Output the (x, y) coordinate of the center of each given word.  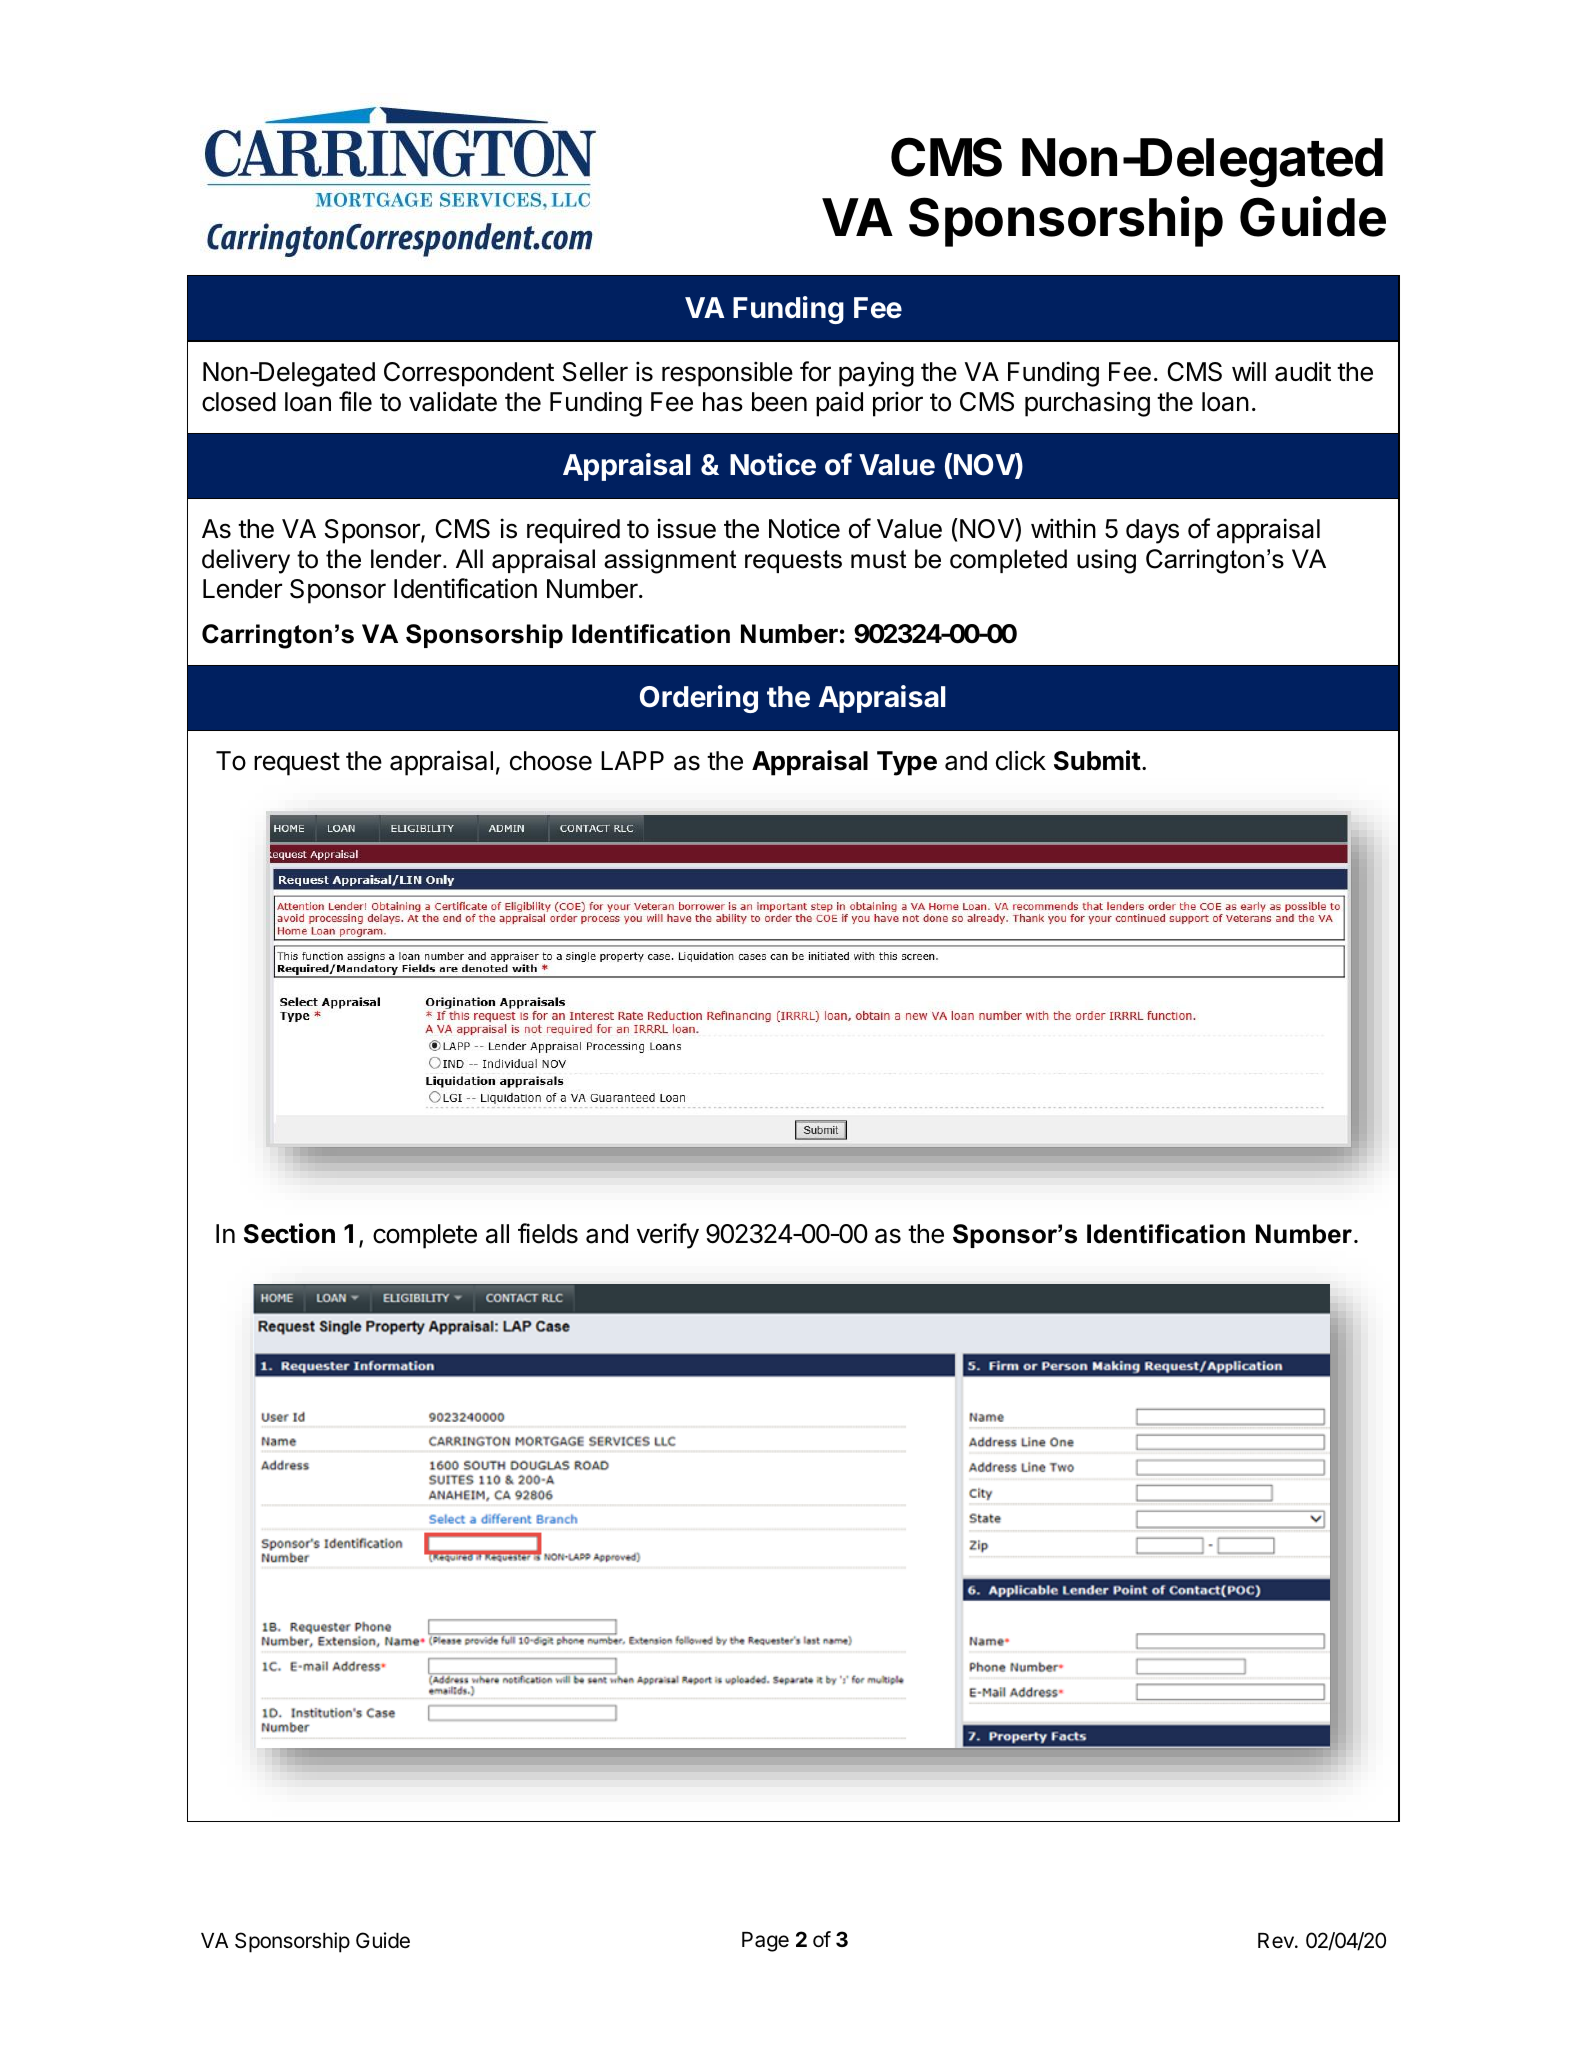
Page (765, 1942)
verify (668, 1236)
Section (289, 1233)
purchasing (1087, 404)
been (779, 402)
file (355, 401)
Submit (1097, 760)
